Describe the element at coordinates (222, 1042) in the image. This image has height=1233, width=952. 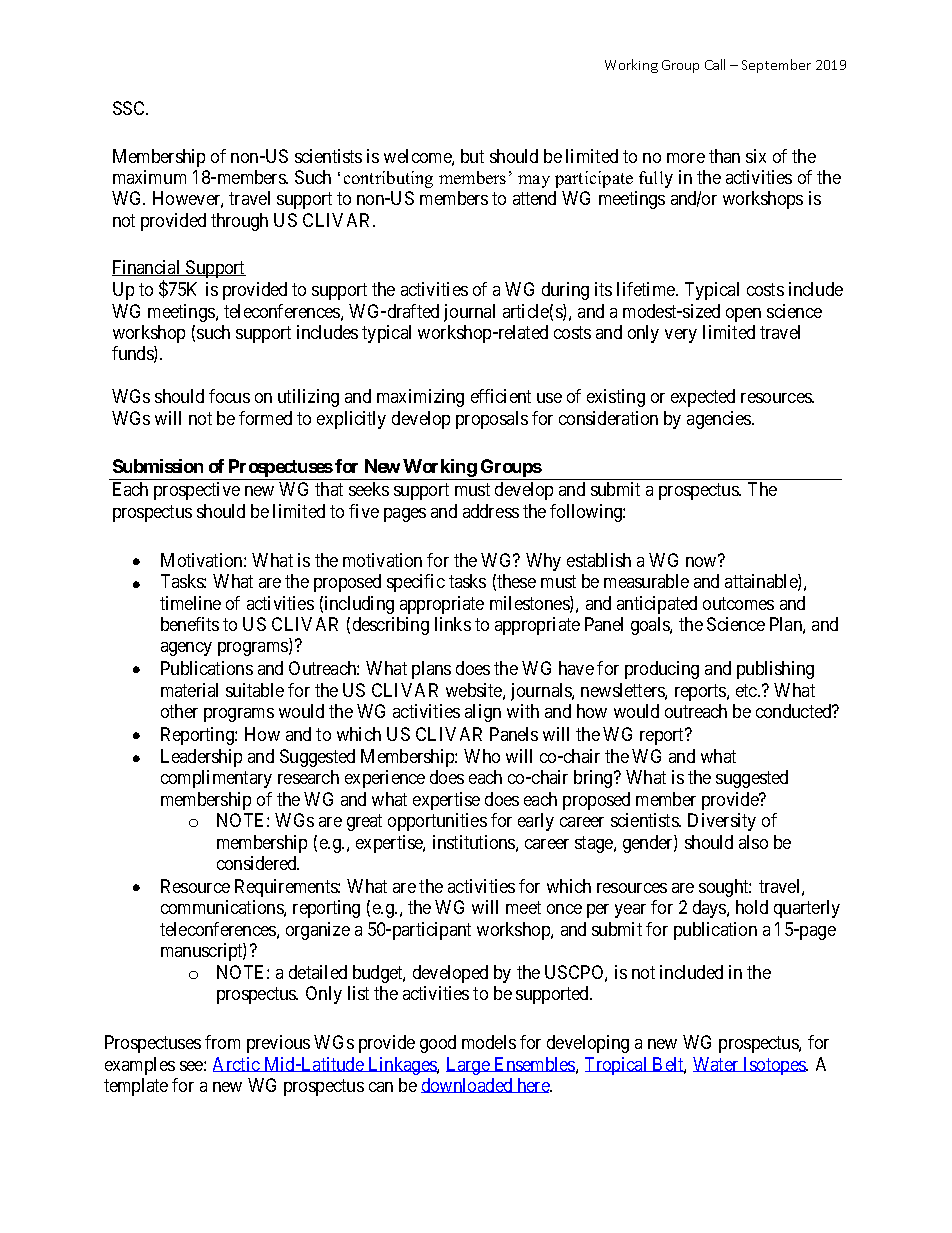
I see `from` at that location.
